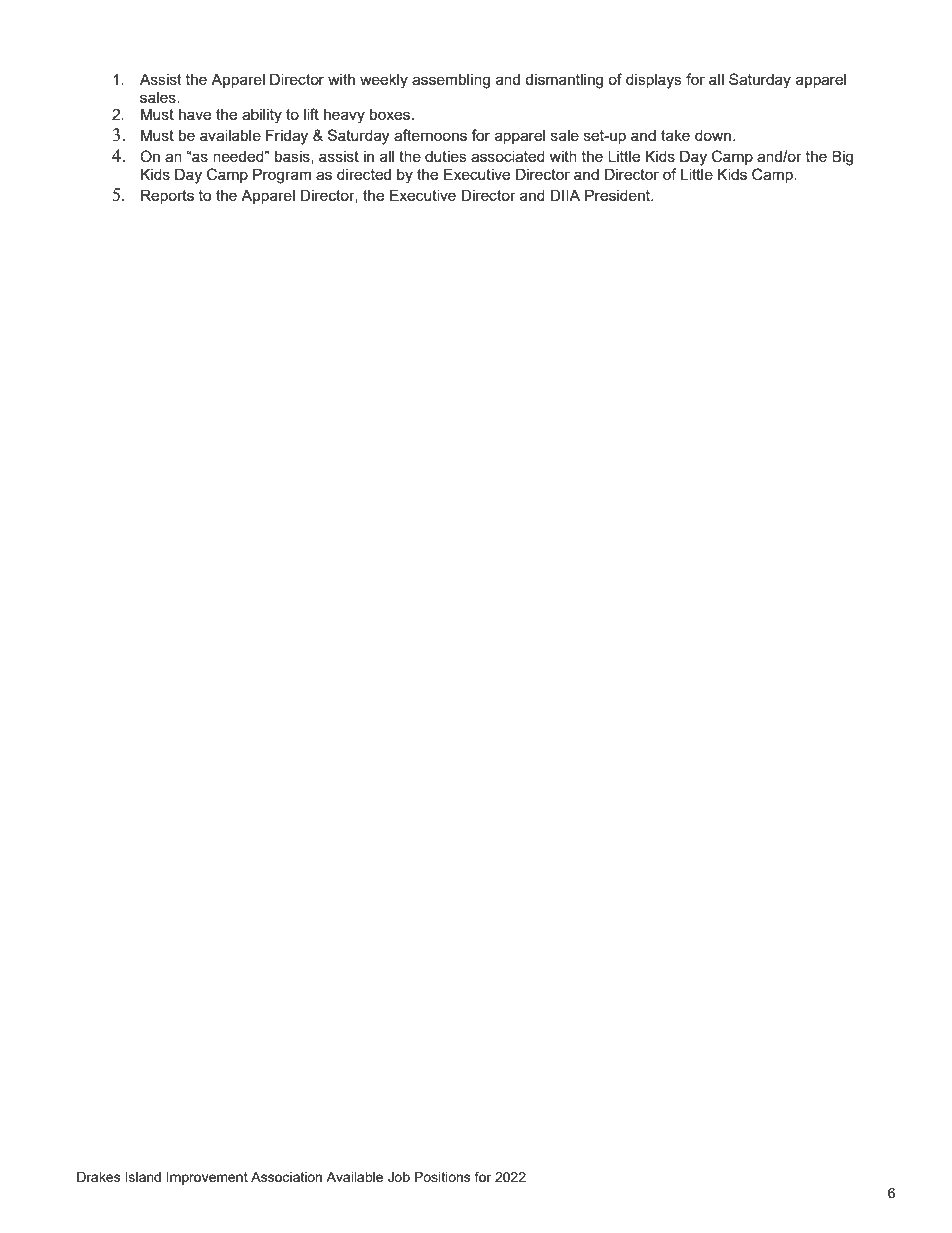  Describe the element at coordinates (195, 114) in the document. I see `have` at that location.
